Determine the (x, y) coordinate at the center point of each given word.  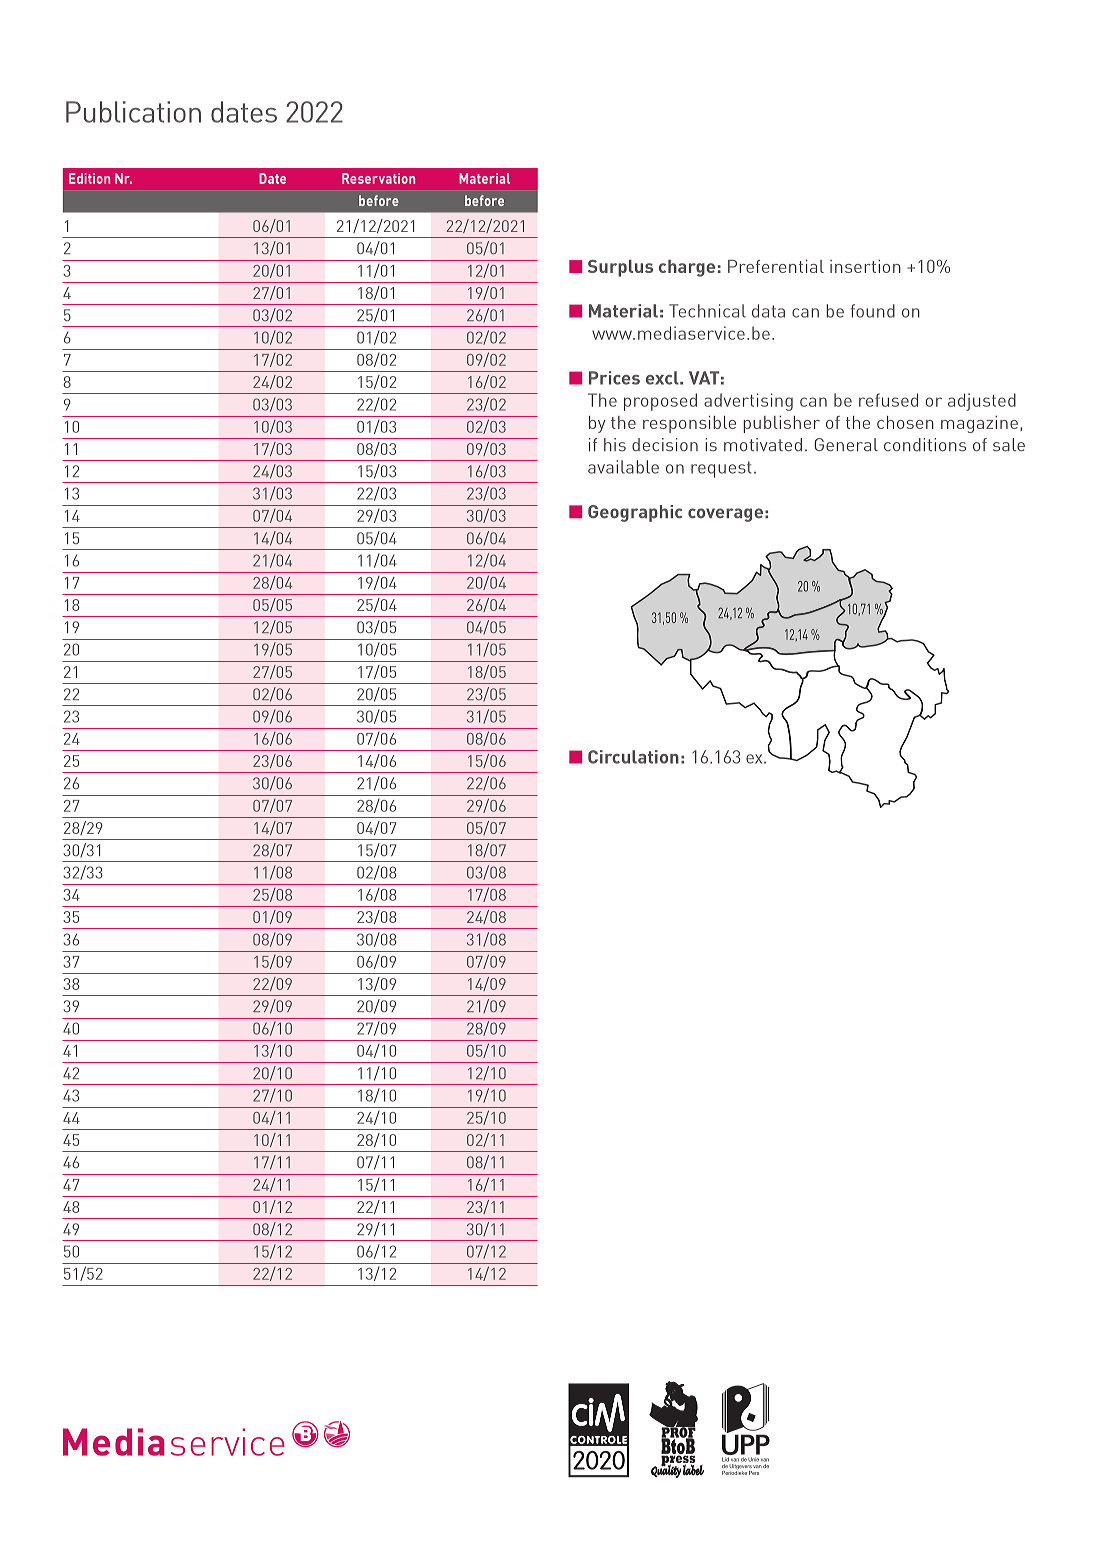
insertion (865, 266)
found (873, 311)
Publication (133, 112)
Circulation (633, 757)
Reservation (378, 178)
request (721, 469)
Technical (707, 311)
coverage (725, 515)
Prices (614, 378)
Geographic (635, 513)
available (623, 467)
